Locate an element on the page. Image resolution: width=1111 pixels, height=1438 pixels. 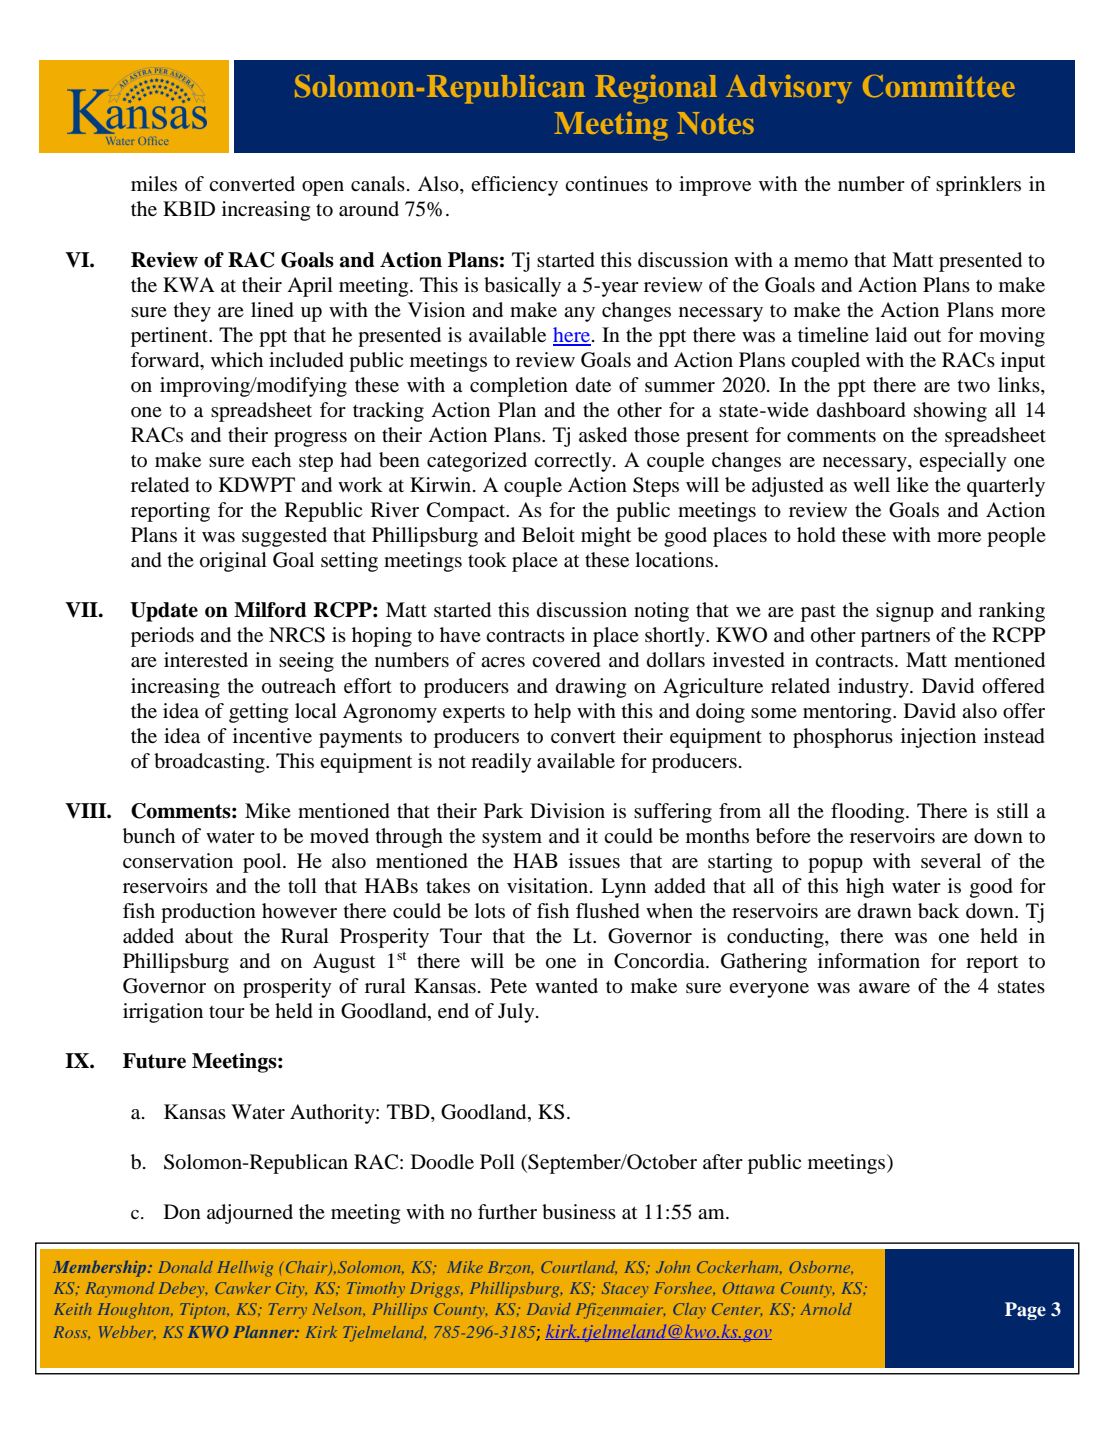
efficiency is located at coordinates (514, 186).
